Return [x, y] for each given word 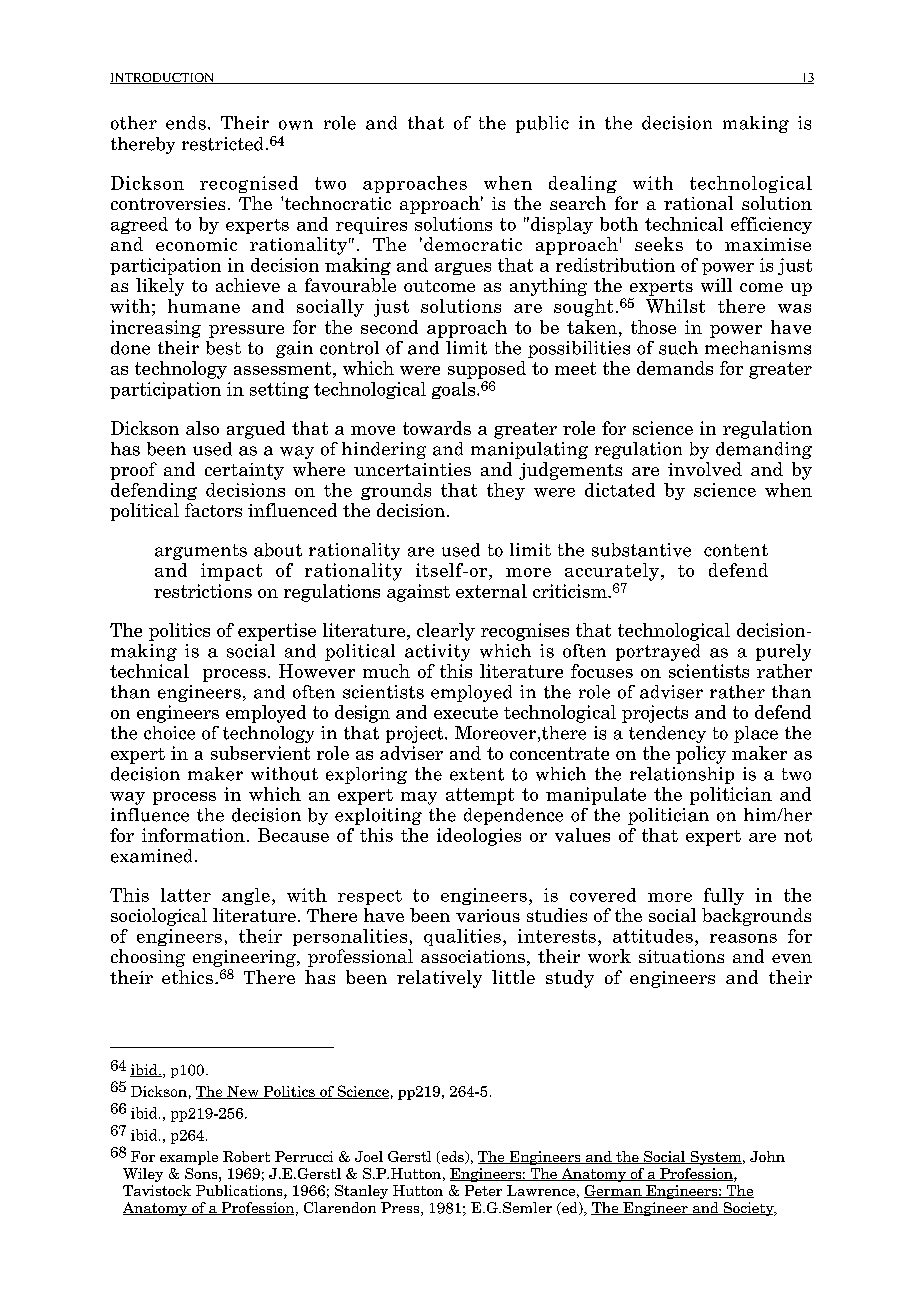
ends [186, 123]
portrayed [658, 652]
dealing [583, 184]
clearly [446, 632]
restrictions [203, 591]
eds [452, 1157]
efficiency [771, 225]
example [189, 1158]
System [716, 1158]
